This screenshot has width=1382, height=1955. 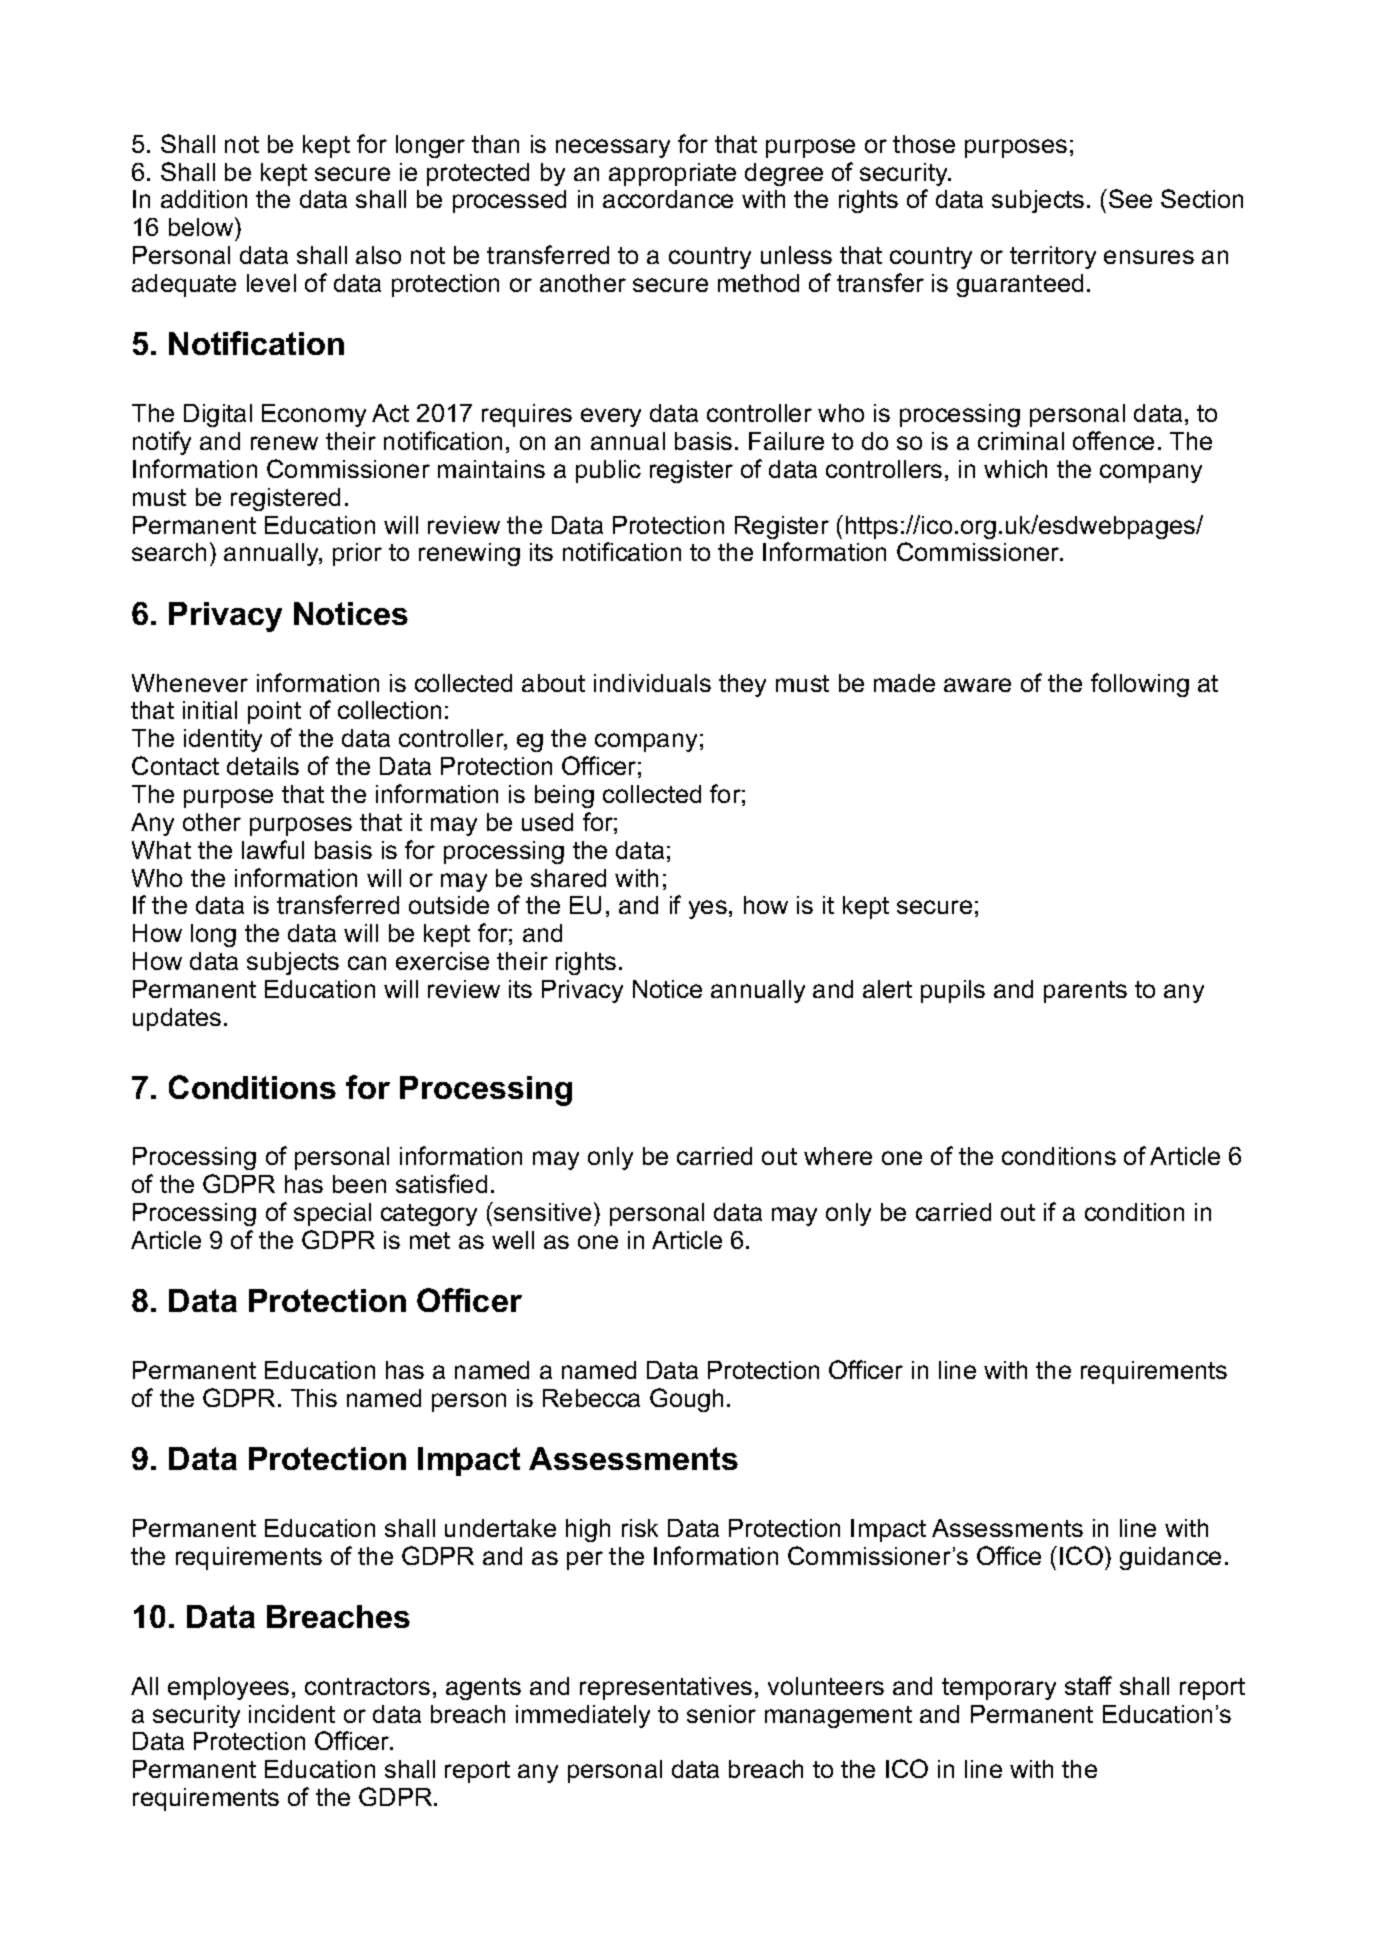 What do you see at coordinates (838, 1156) in the screenshot?
I see `where` at bounding box center [838, 1156].
